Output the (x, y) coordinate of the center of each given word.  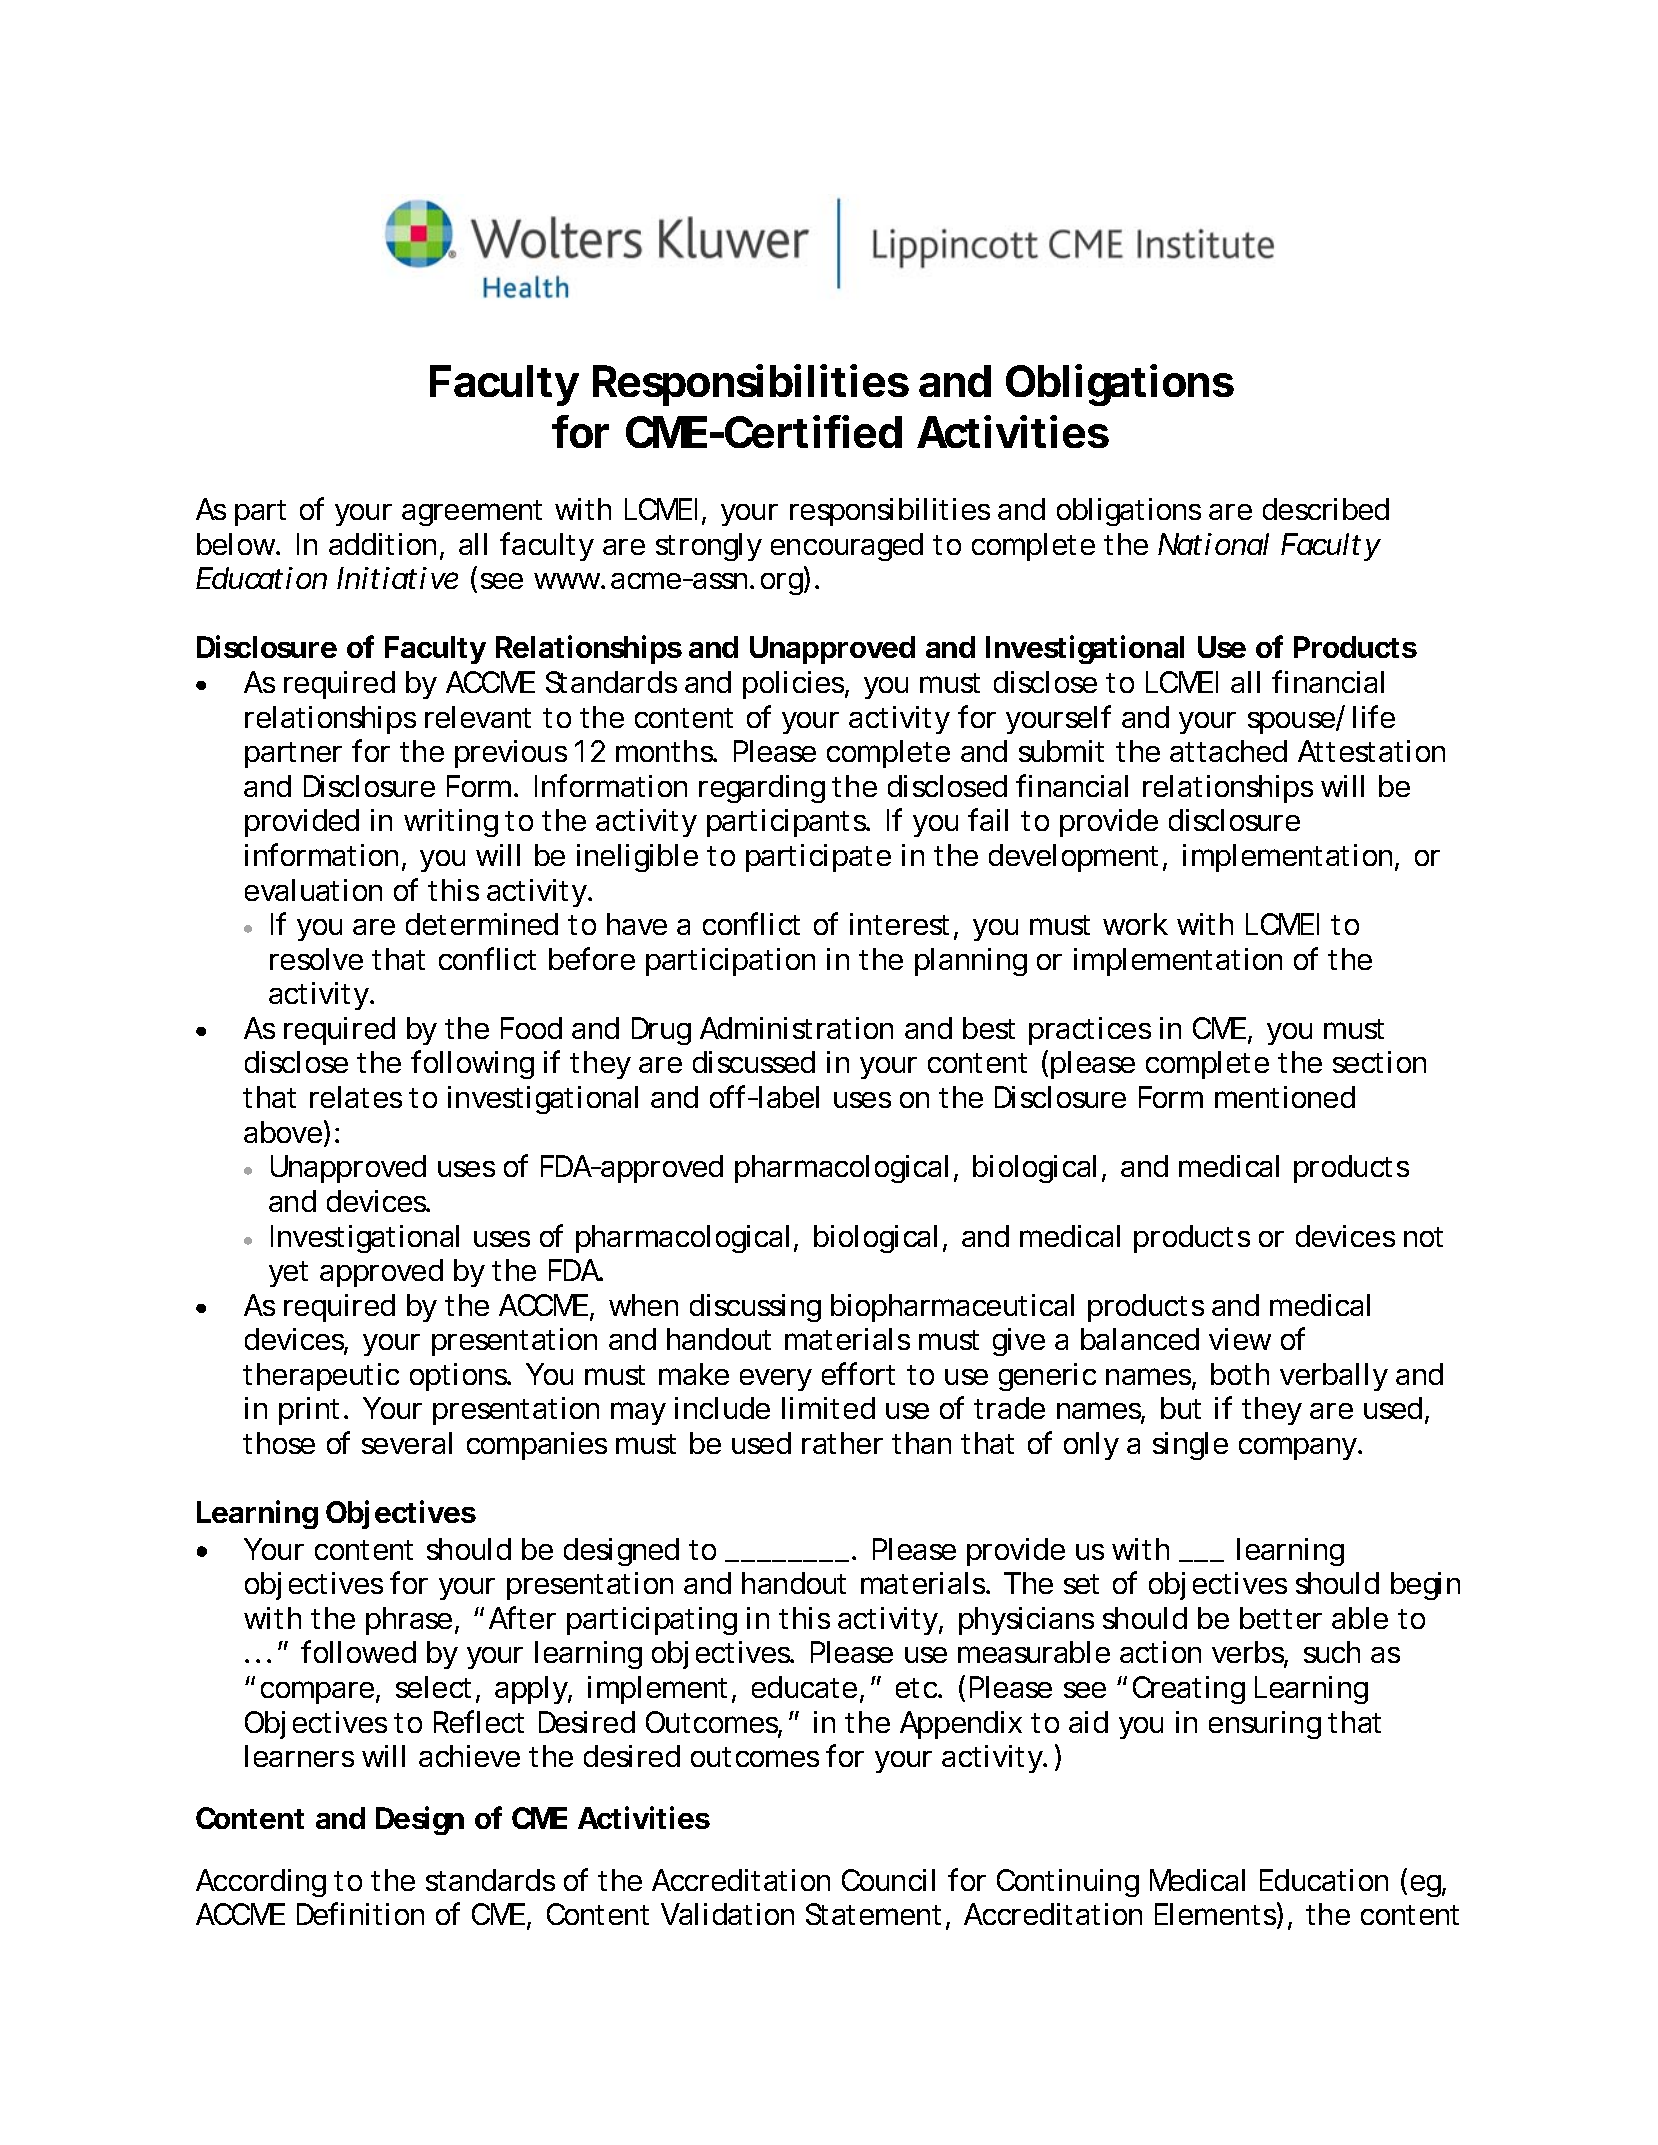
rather (842, 1443)
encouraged (847, 547)
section (1379, 1062)
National (1213, 544)
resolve (316, 959)
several (407, 1443)
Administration (796, 1028)
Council (888, 1880)
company (1299, 1448)
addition (382, 544)
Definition (360, 1913)
